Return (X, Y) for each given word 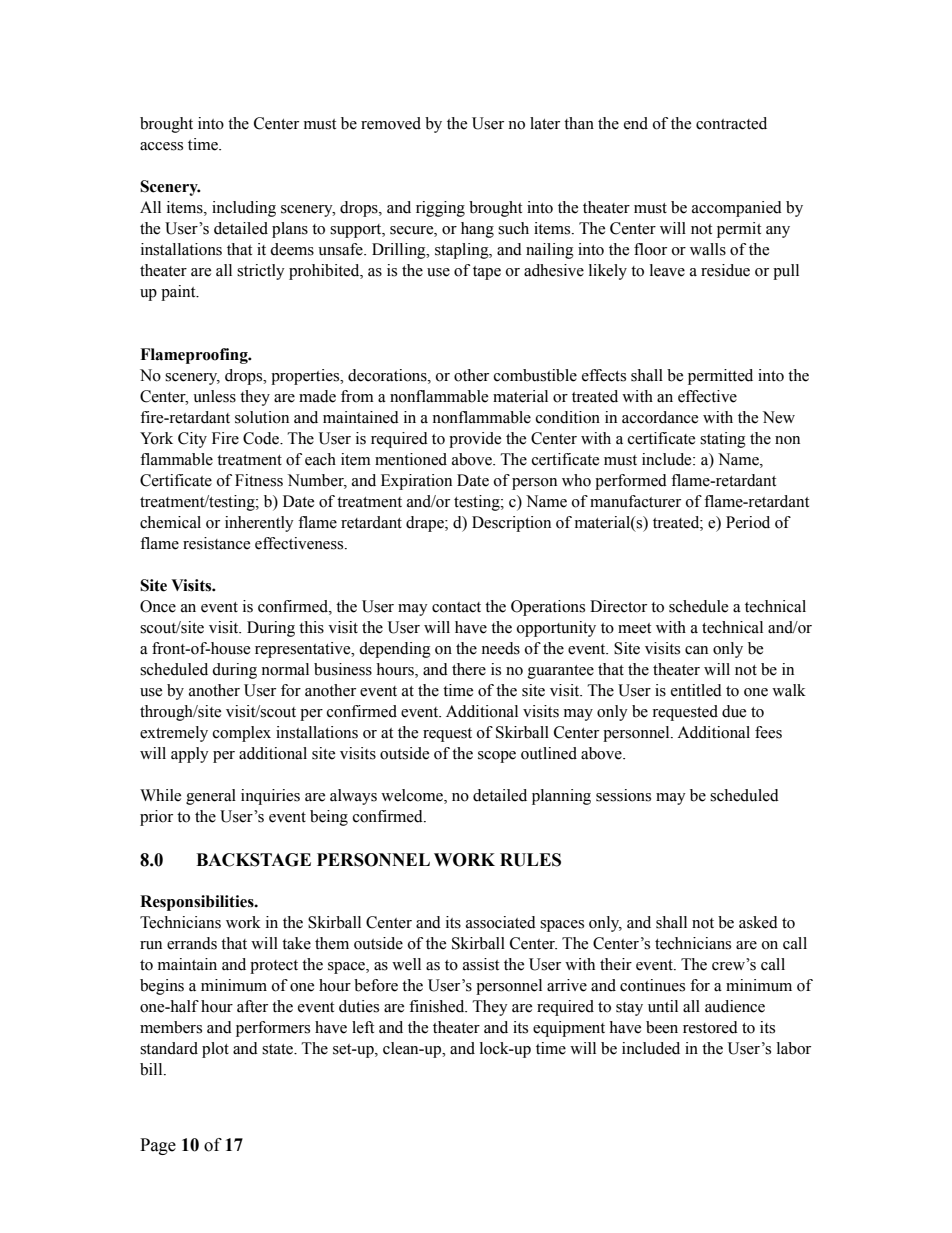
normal (285, 669)
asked (758, 922)
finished (438, 1006)
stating (723, 440)
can (696, 650)
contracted (731, 123)
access (161, 146)
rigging (440, 209)
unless (214, 396)
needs (500, 648)
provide (475, 440)
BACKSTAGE (253, 860)
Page (158, 1146)
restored (710, 1027)
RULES (530, 860)
